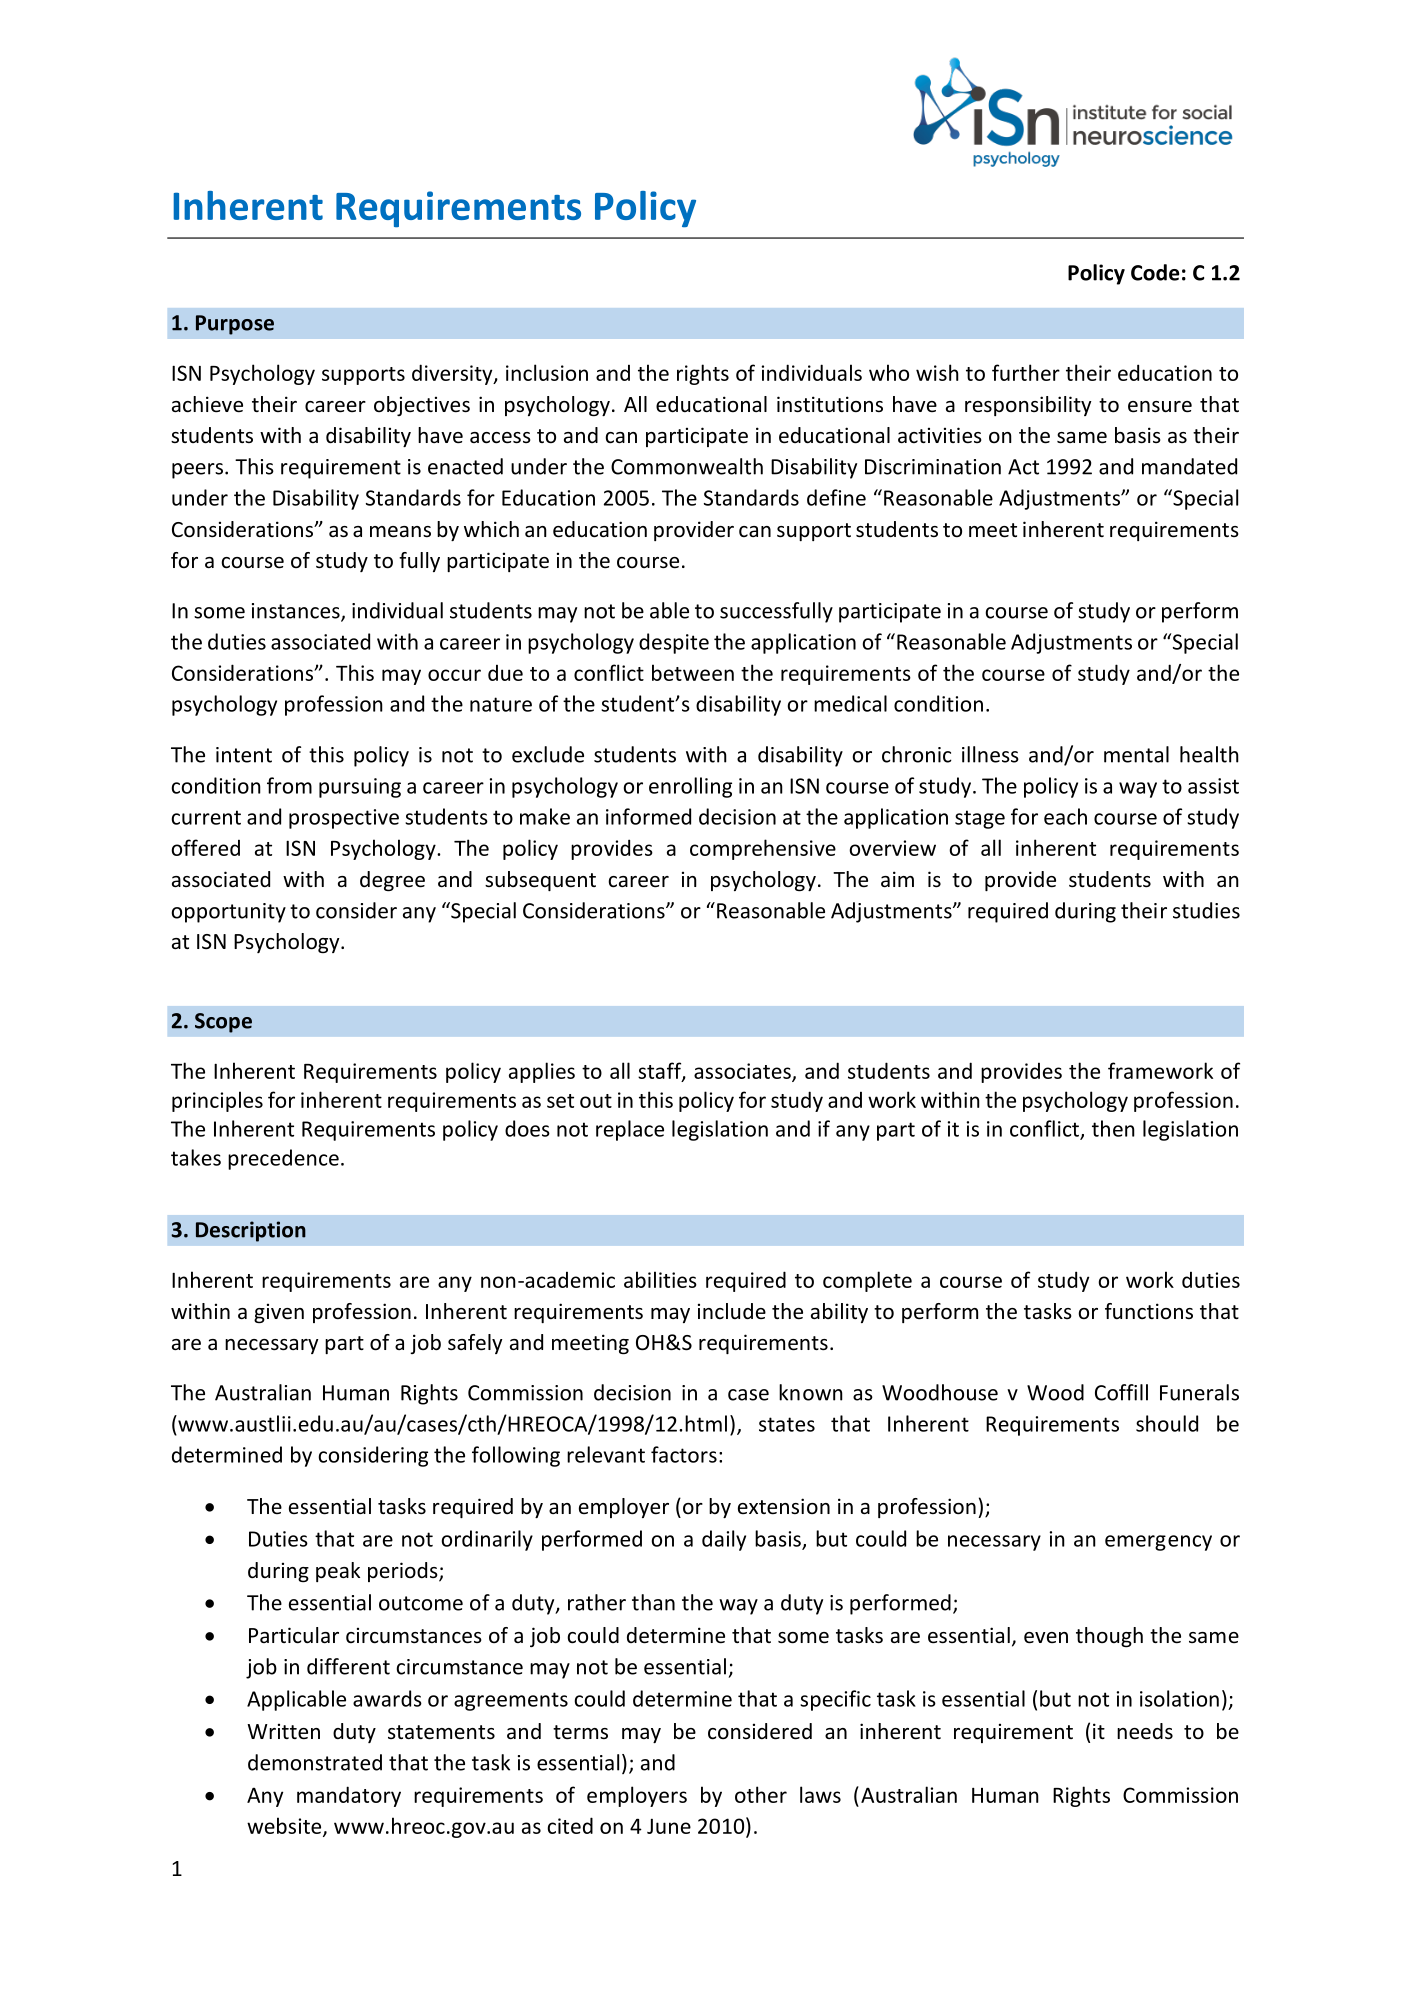 The width and height of the screenshot is (1411, 1995). Describe the element at coordinates (223, 1023) in the screenshot. I see `Scope` at that location.
